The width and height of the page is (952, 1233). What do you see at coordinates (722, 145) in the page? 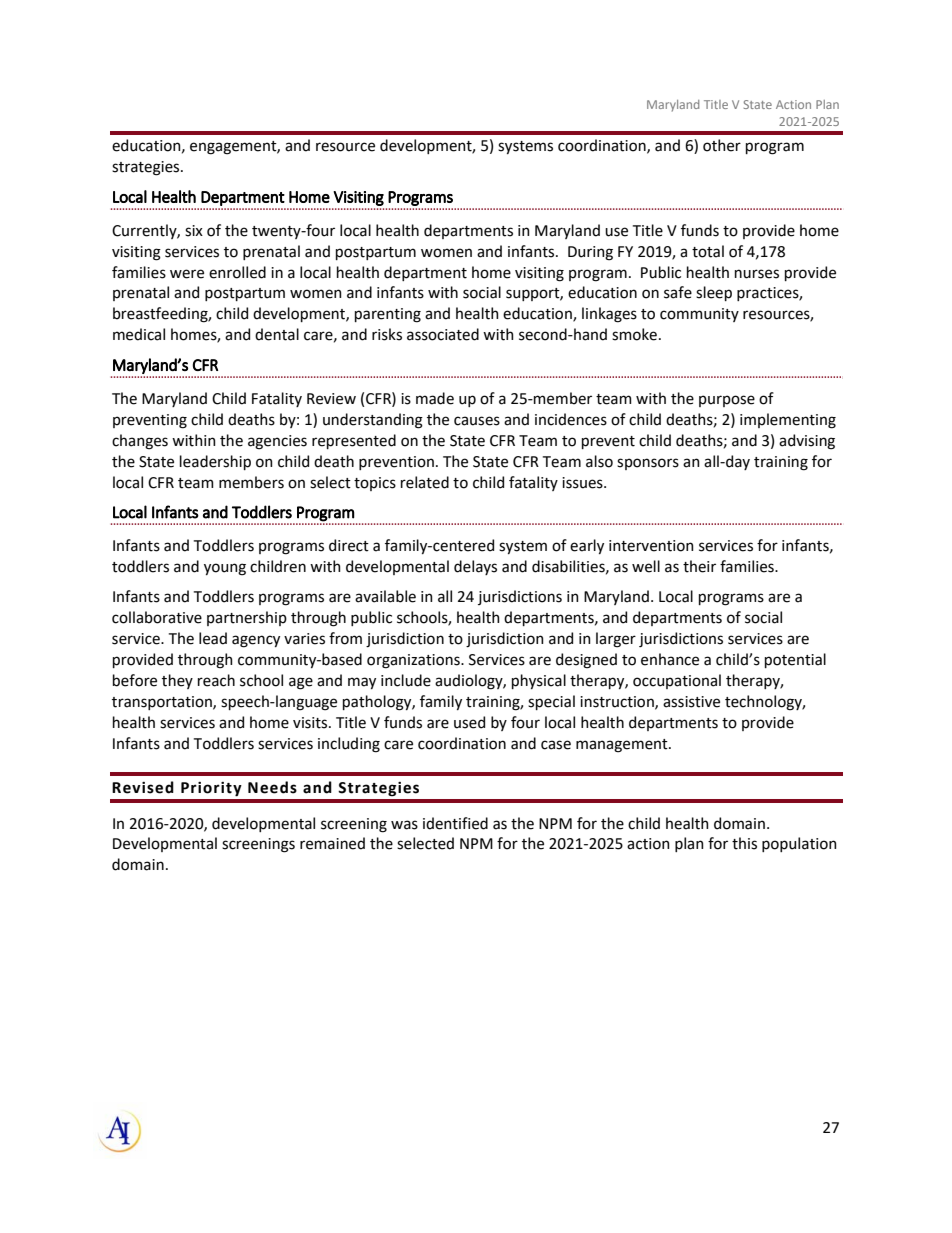
I see `other` at bounding box center [722, 145].
